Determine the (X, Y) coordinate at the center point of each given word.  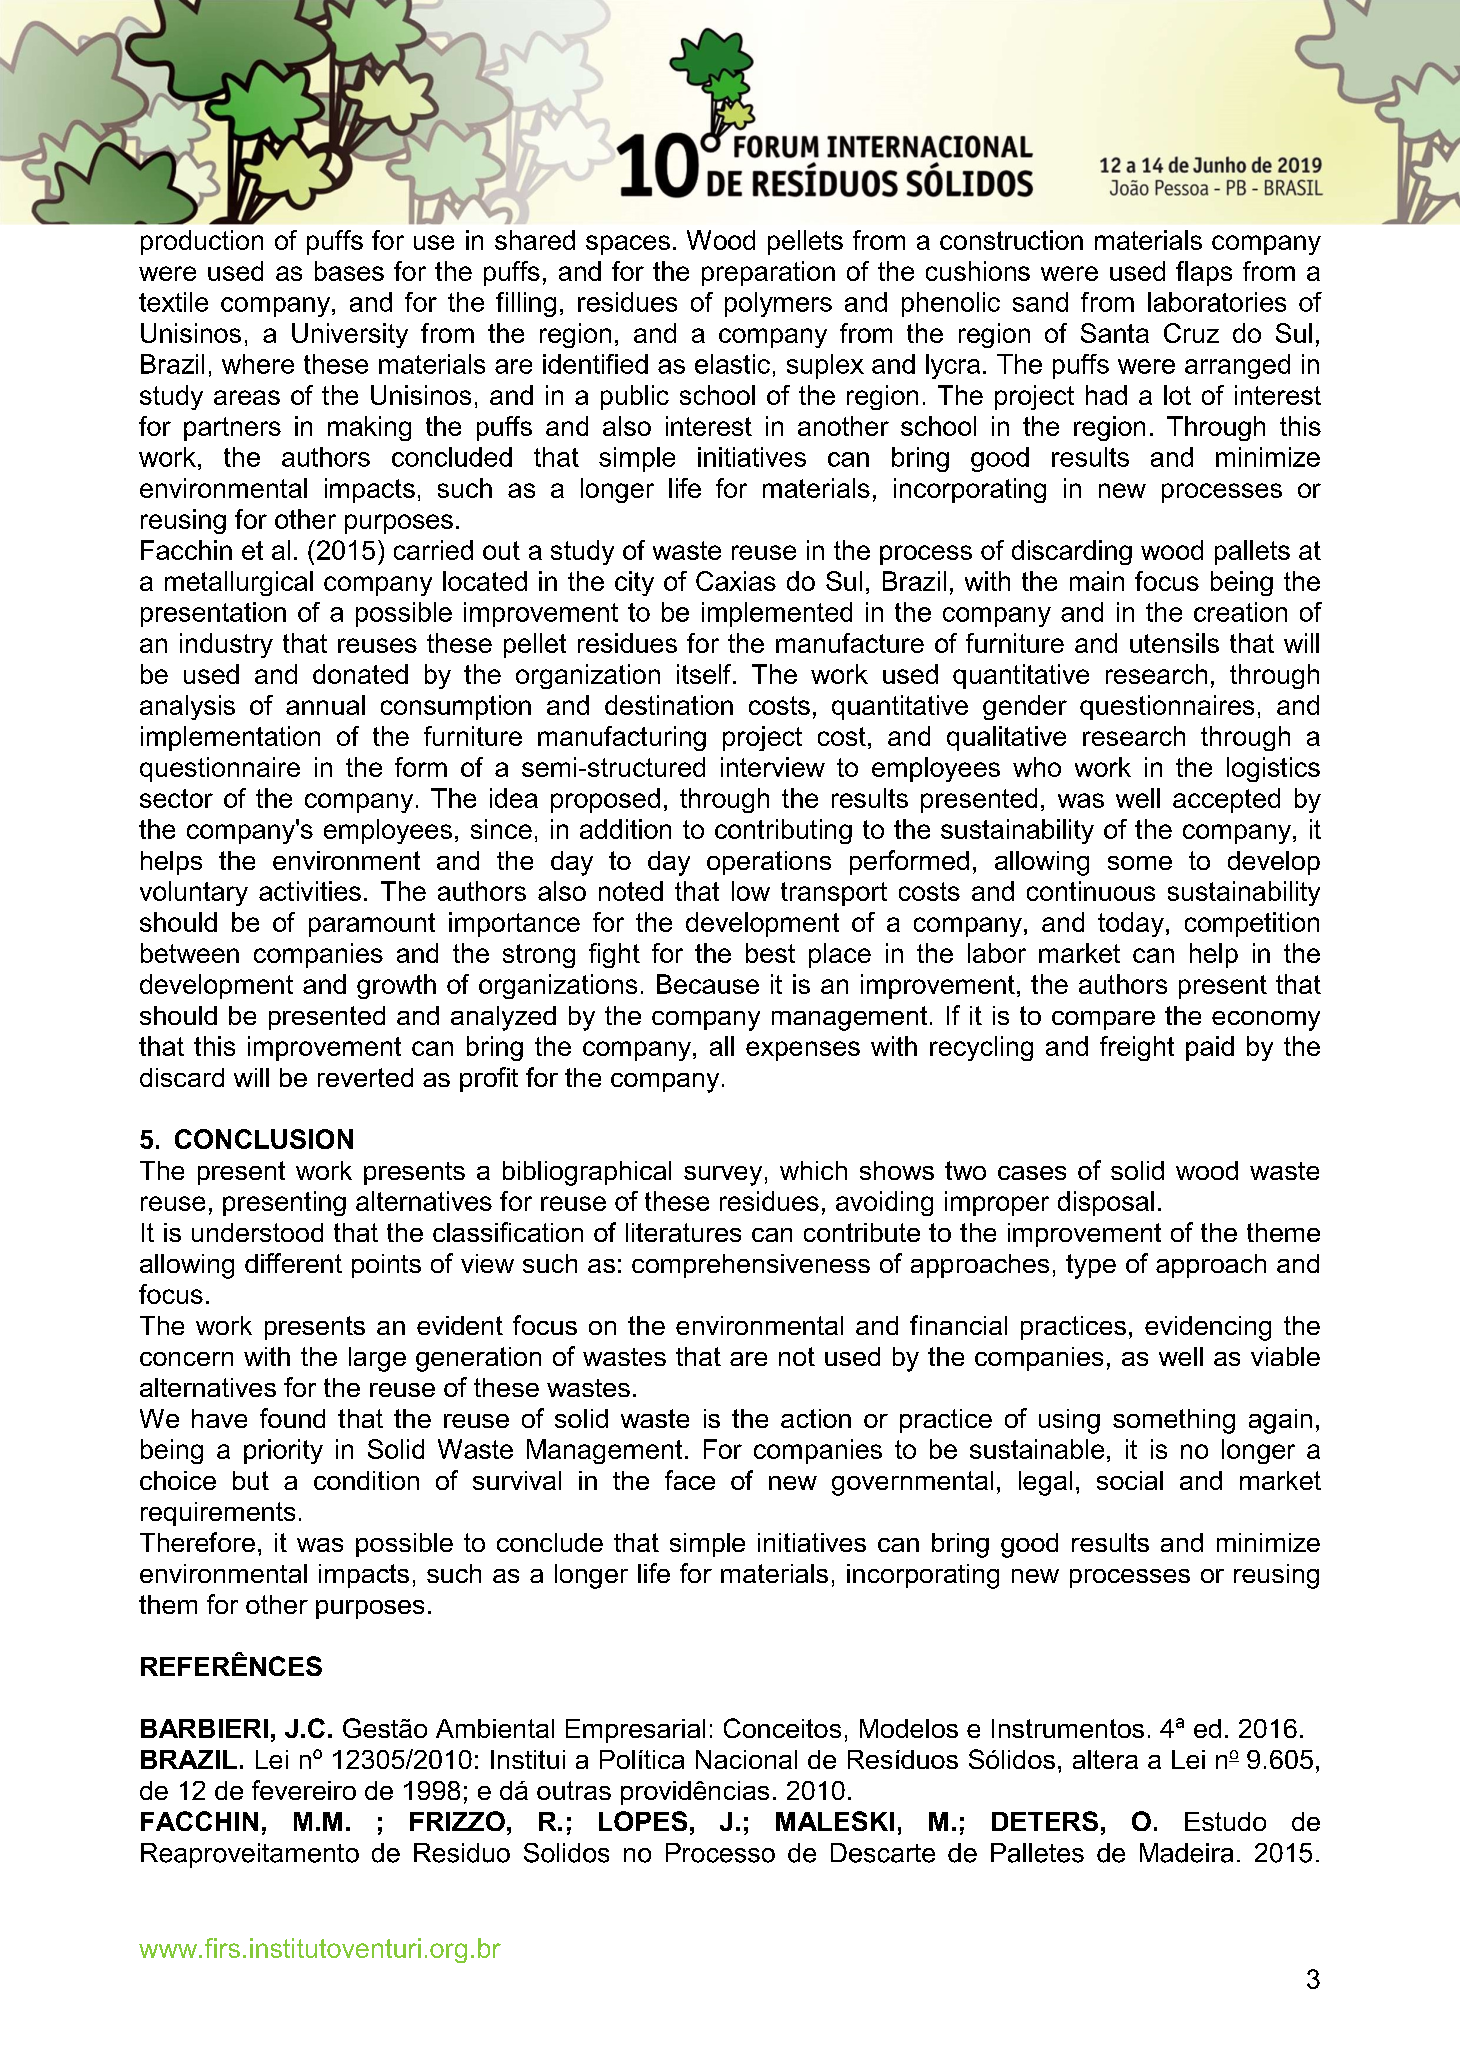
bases (349, 271)
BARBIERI (204, 1728)
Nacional (746, 1759)
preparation (768, 273)
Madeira (1186, 1853)
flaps (1204, 273)
